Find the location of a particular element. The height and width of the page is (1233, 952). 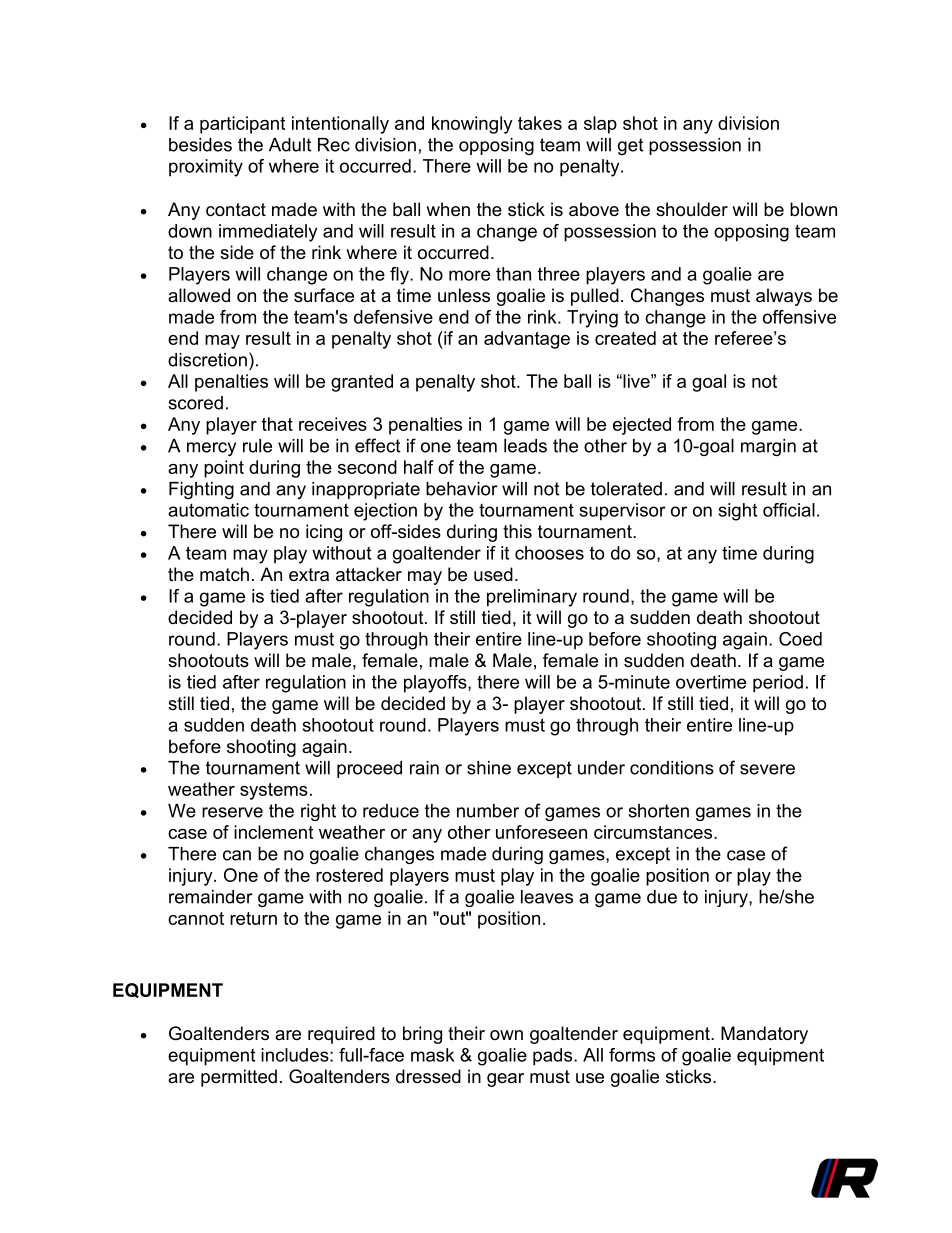

shoulder is located at coordinates (692, 209).
